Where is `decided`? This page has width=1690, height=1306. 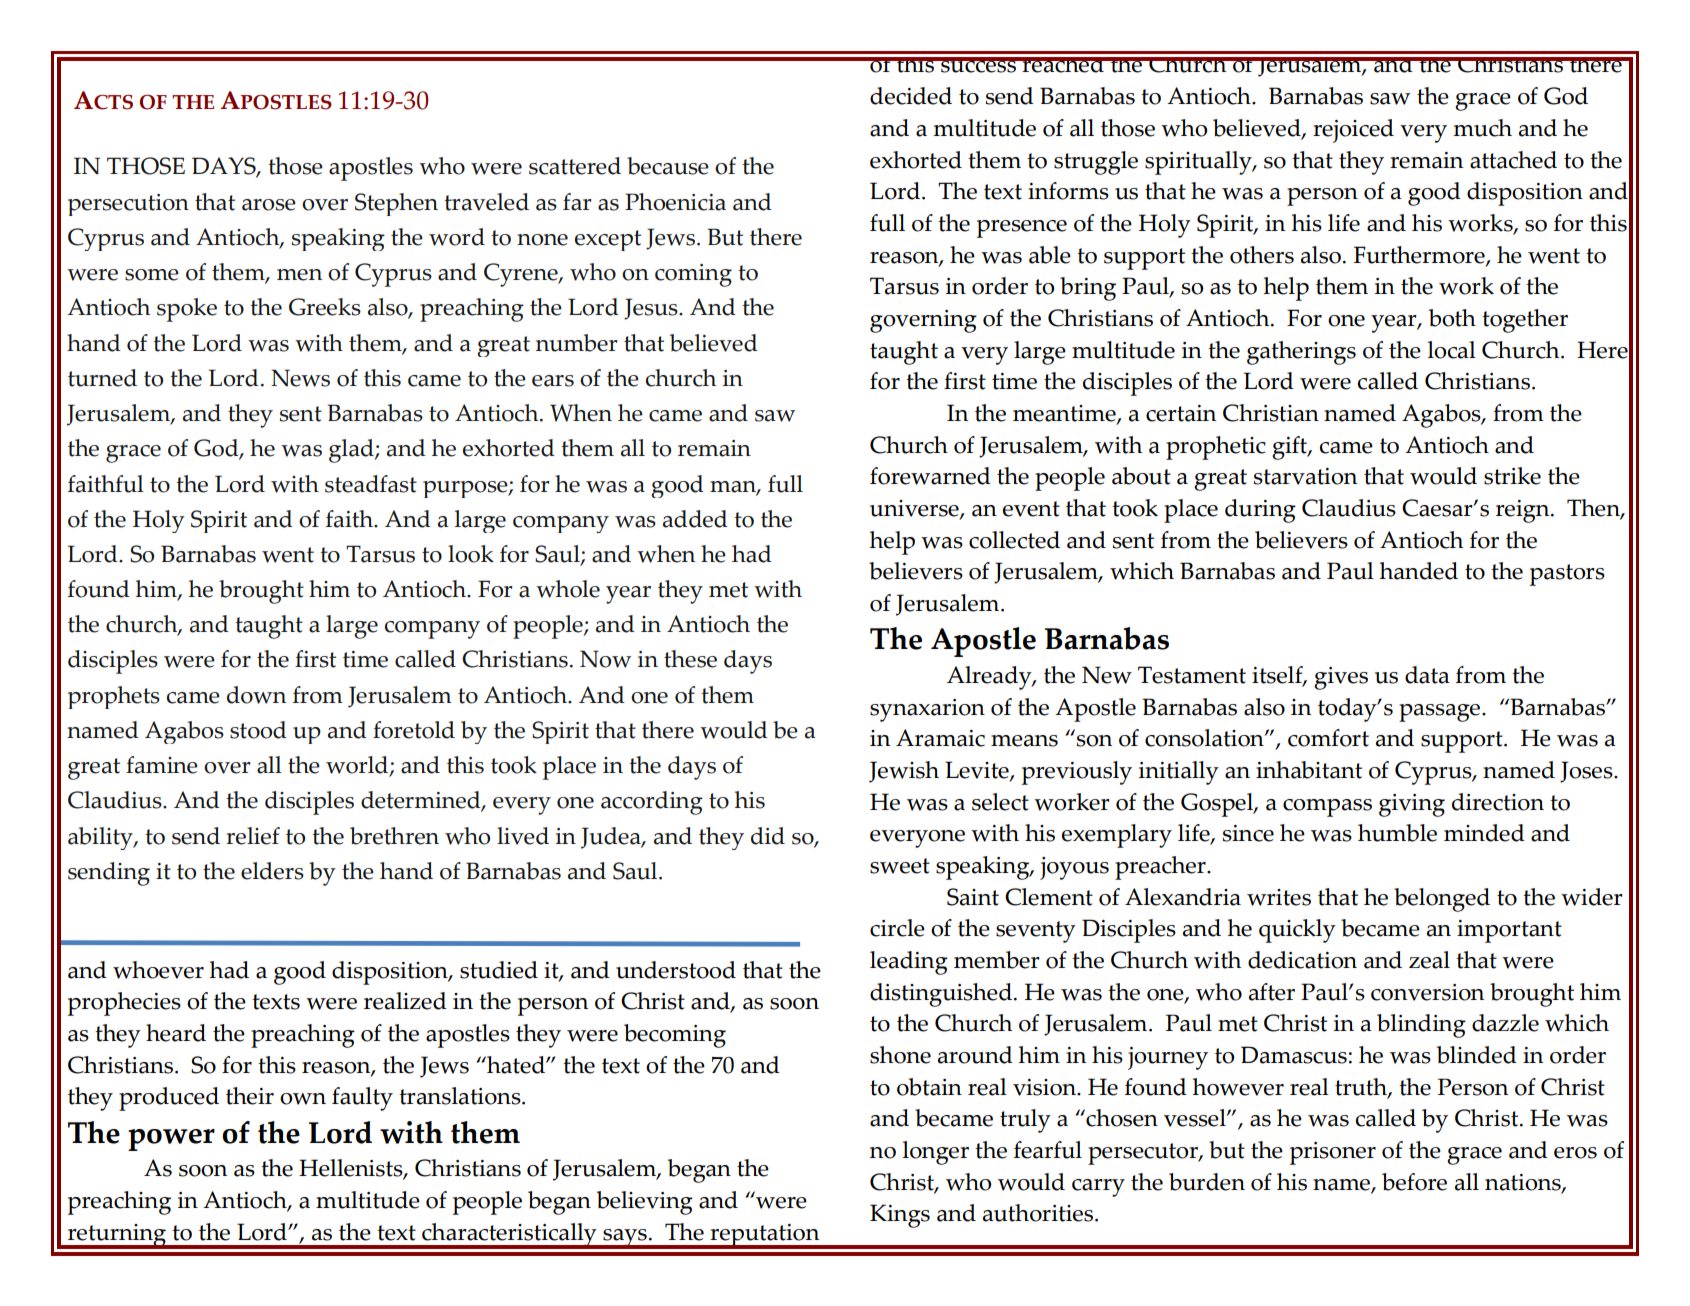 decided is located at coordinates (911, 96).
